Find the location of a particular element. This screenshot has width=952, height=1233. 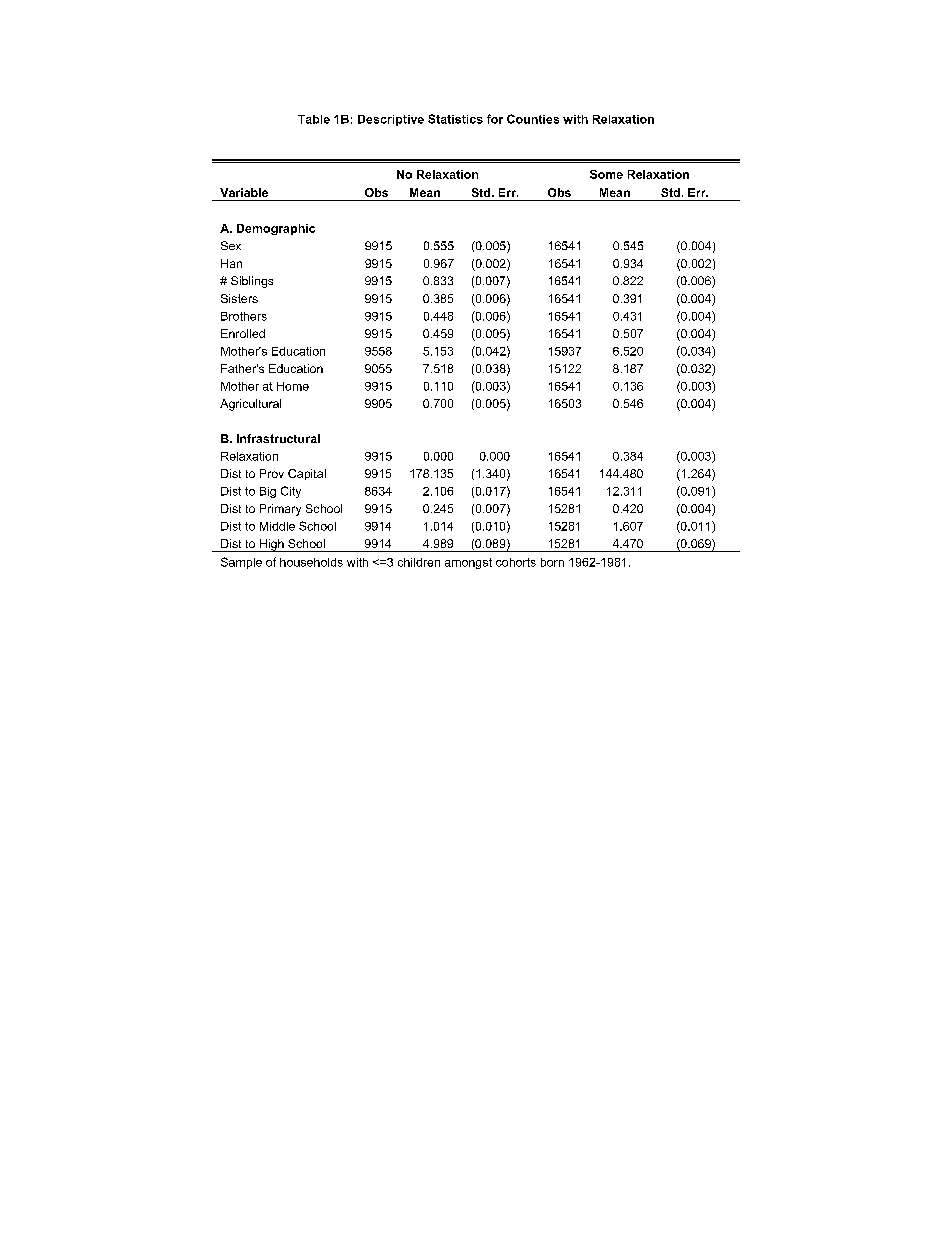

Demographic is located at coordinates (276, 229).
